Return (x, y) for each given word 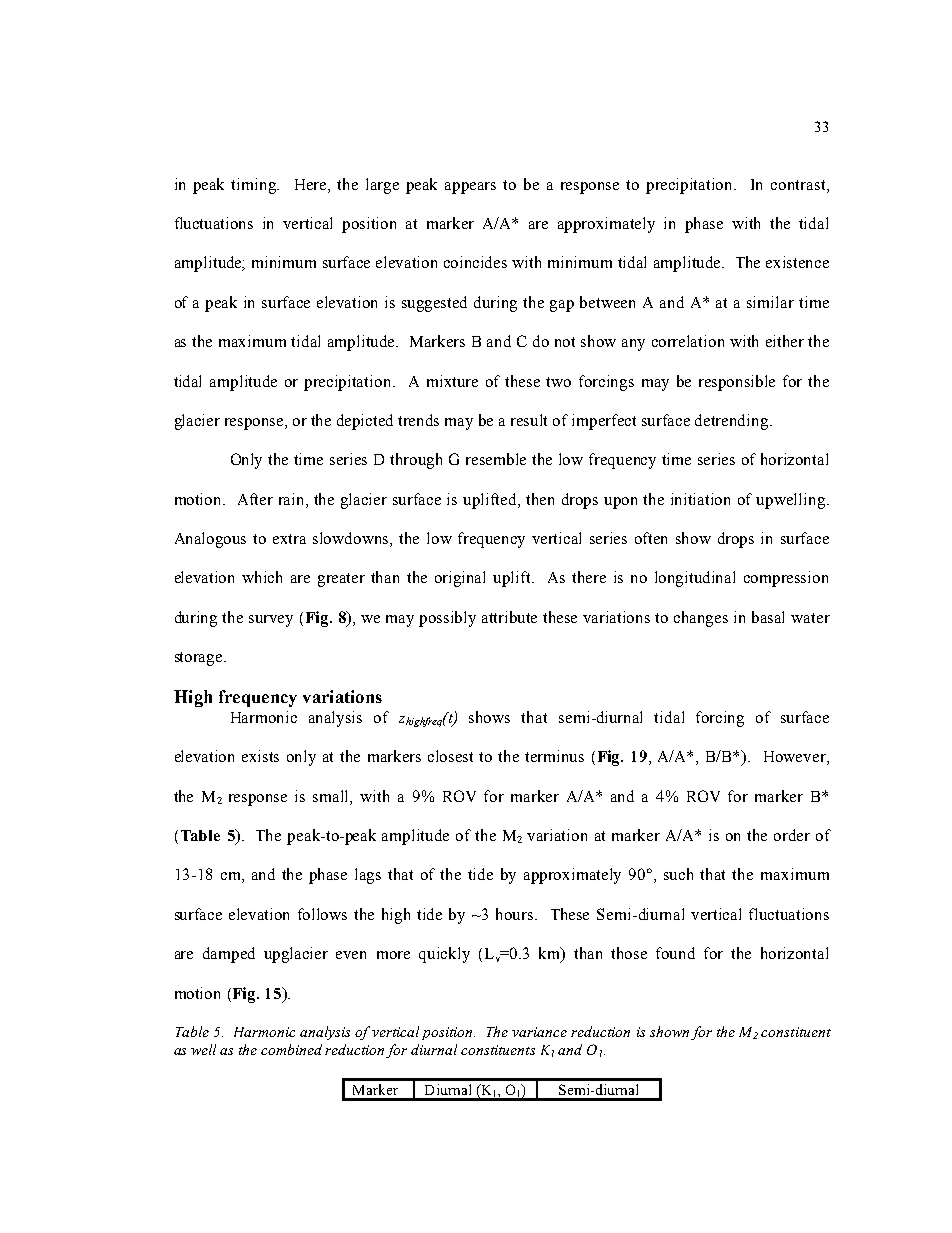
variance (539, 1032)
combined (291, 1049)
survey (271, 621)
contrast (799, 185)
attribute (509, 617)
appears (470, 188)
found (675, 953)
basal (768, 617)
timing (255, 186)
